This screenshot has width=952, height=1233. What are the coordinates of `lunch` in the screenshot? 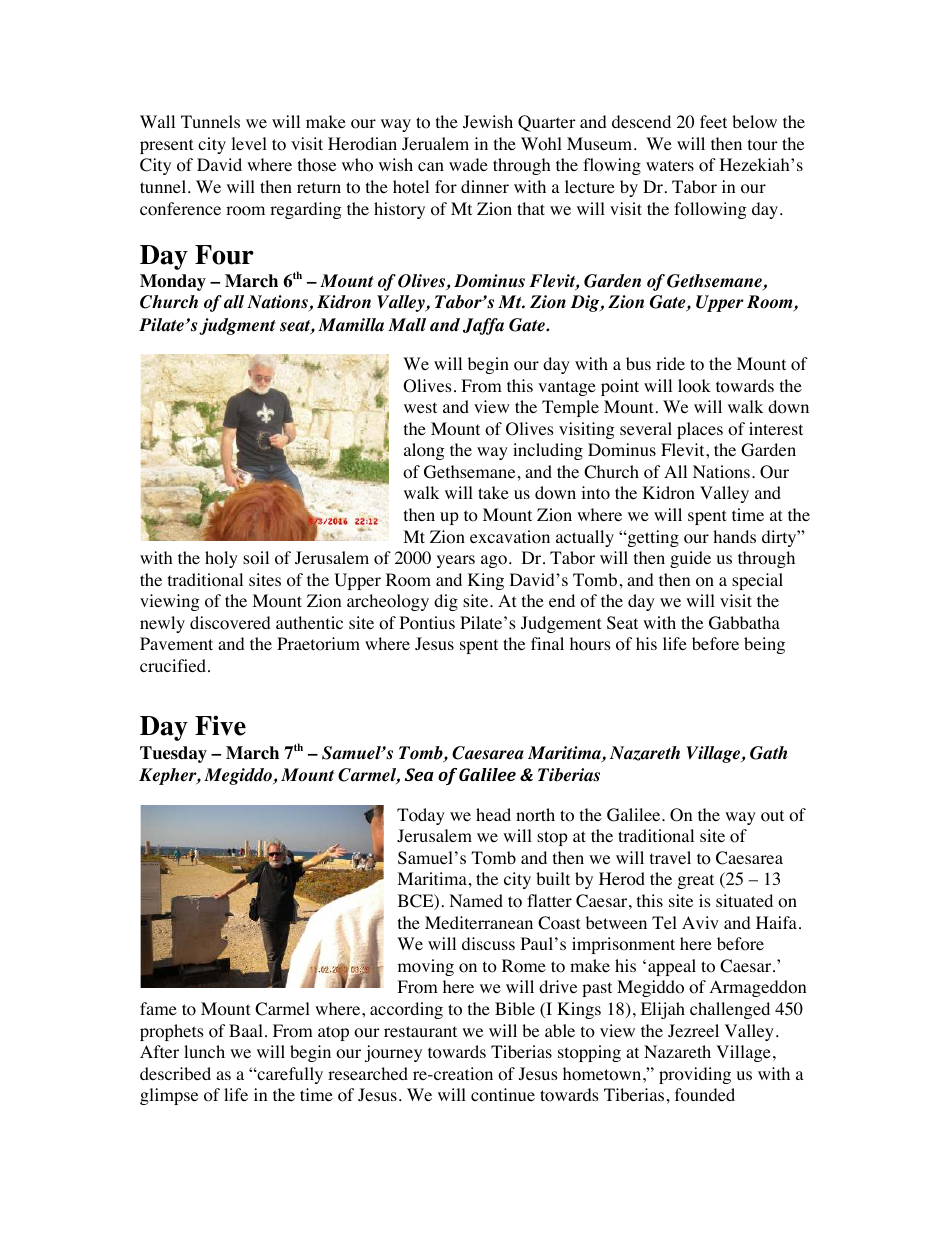 It's located at (204, 1051).
